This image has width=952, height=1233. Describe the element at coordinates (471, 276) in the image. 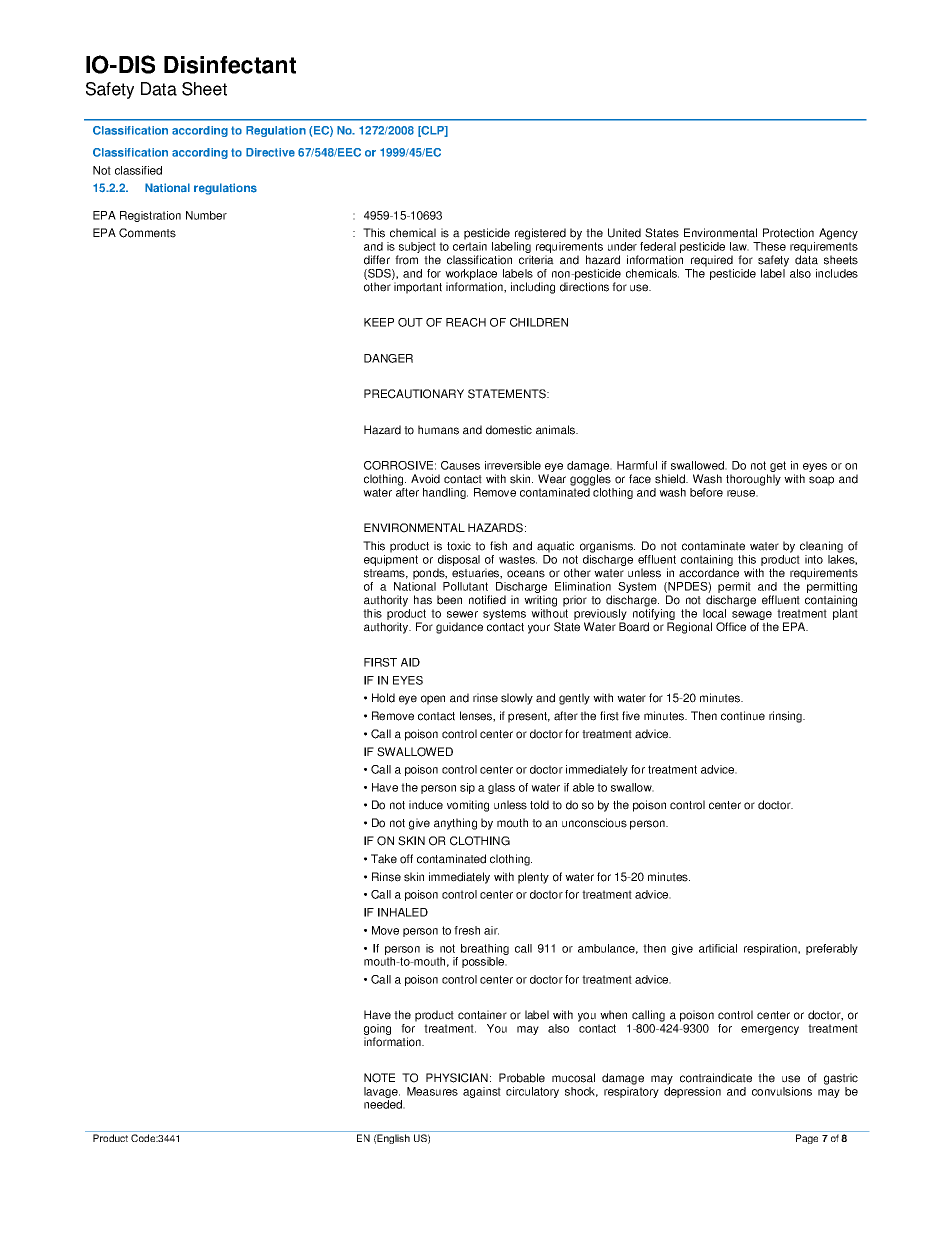

I see `workplace` at that location.
